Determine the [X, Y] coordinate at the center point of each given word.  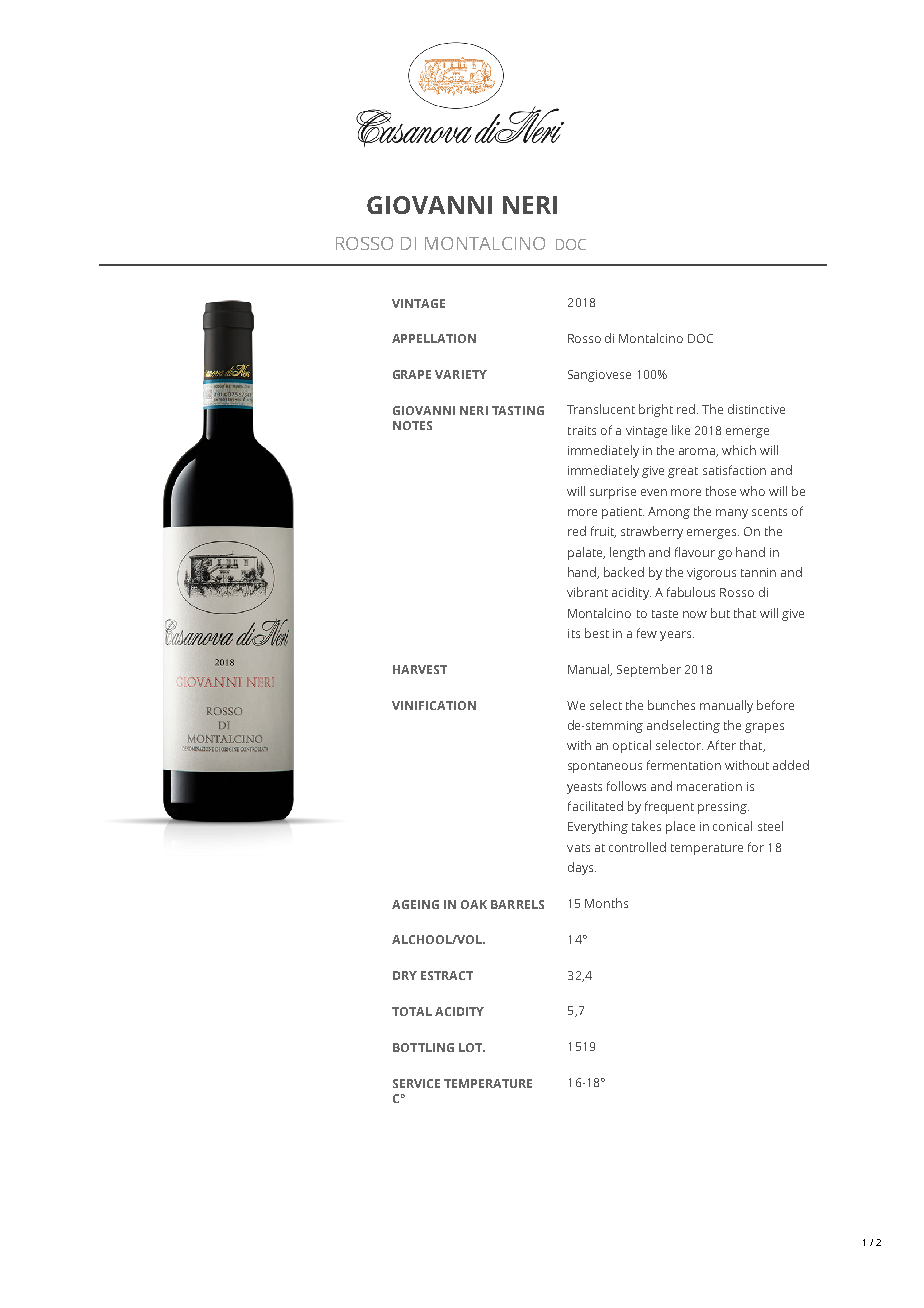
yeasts [584, 788]
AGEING [415, 904]
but [720, 613]
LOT [471, 1047]
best [597, 633]
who [752, 491]
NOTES [412, 425]
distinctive [756, 409]
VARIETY [461, 374]
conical [732, 826]
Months [606, 903]
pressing [723, 808]
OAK [474, 904]
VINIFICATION [434, 705]
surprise [613, 493]
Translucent [601, 409]
